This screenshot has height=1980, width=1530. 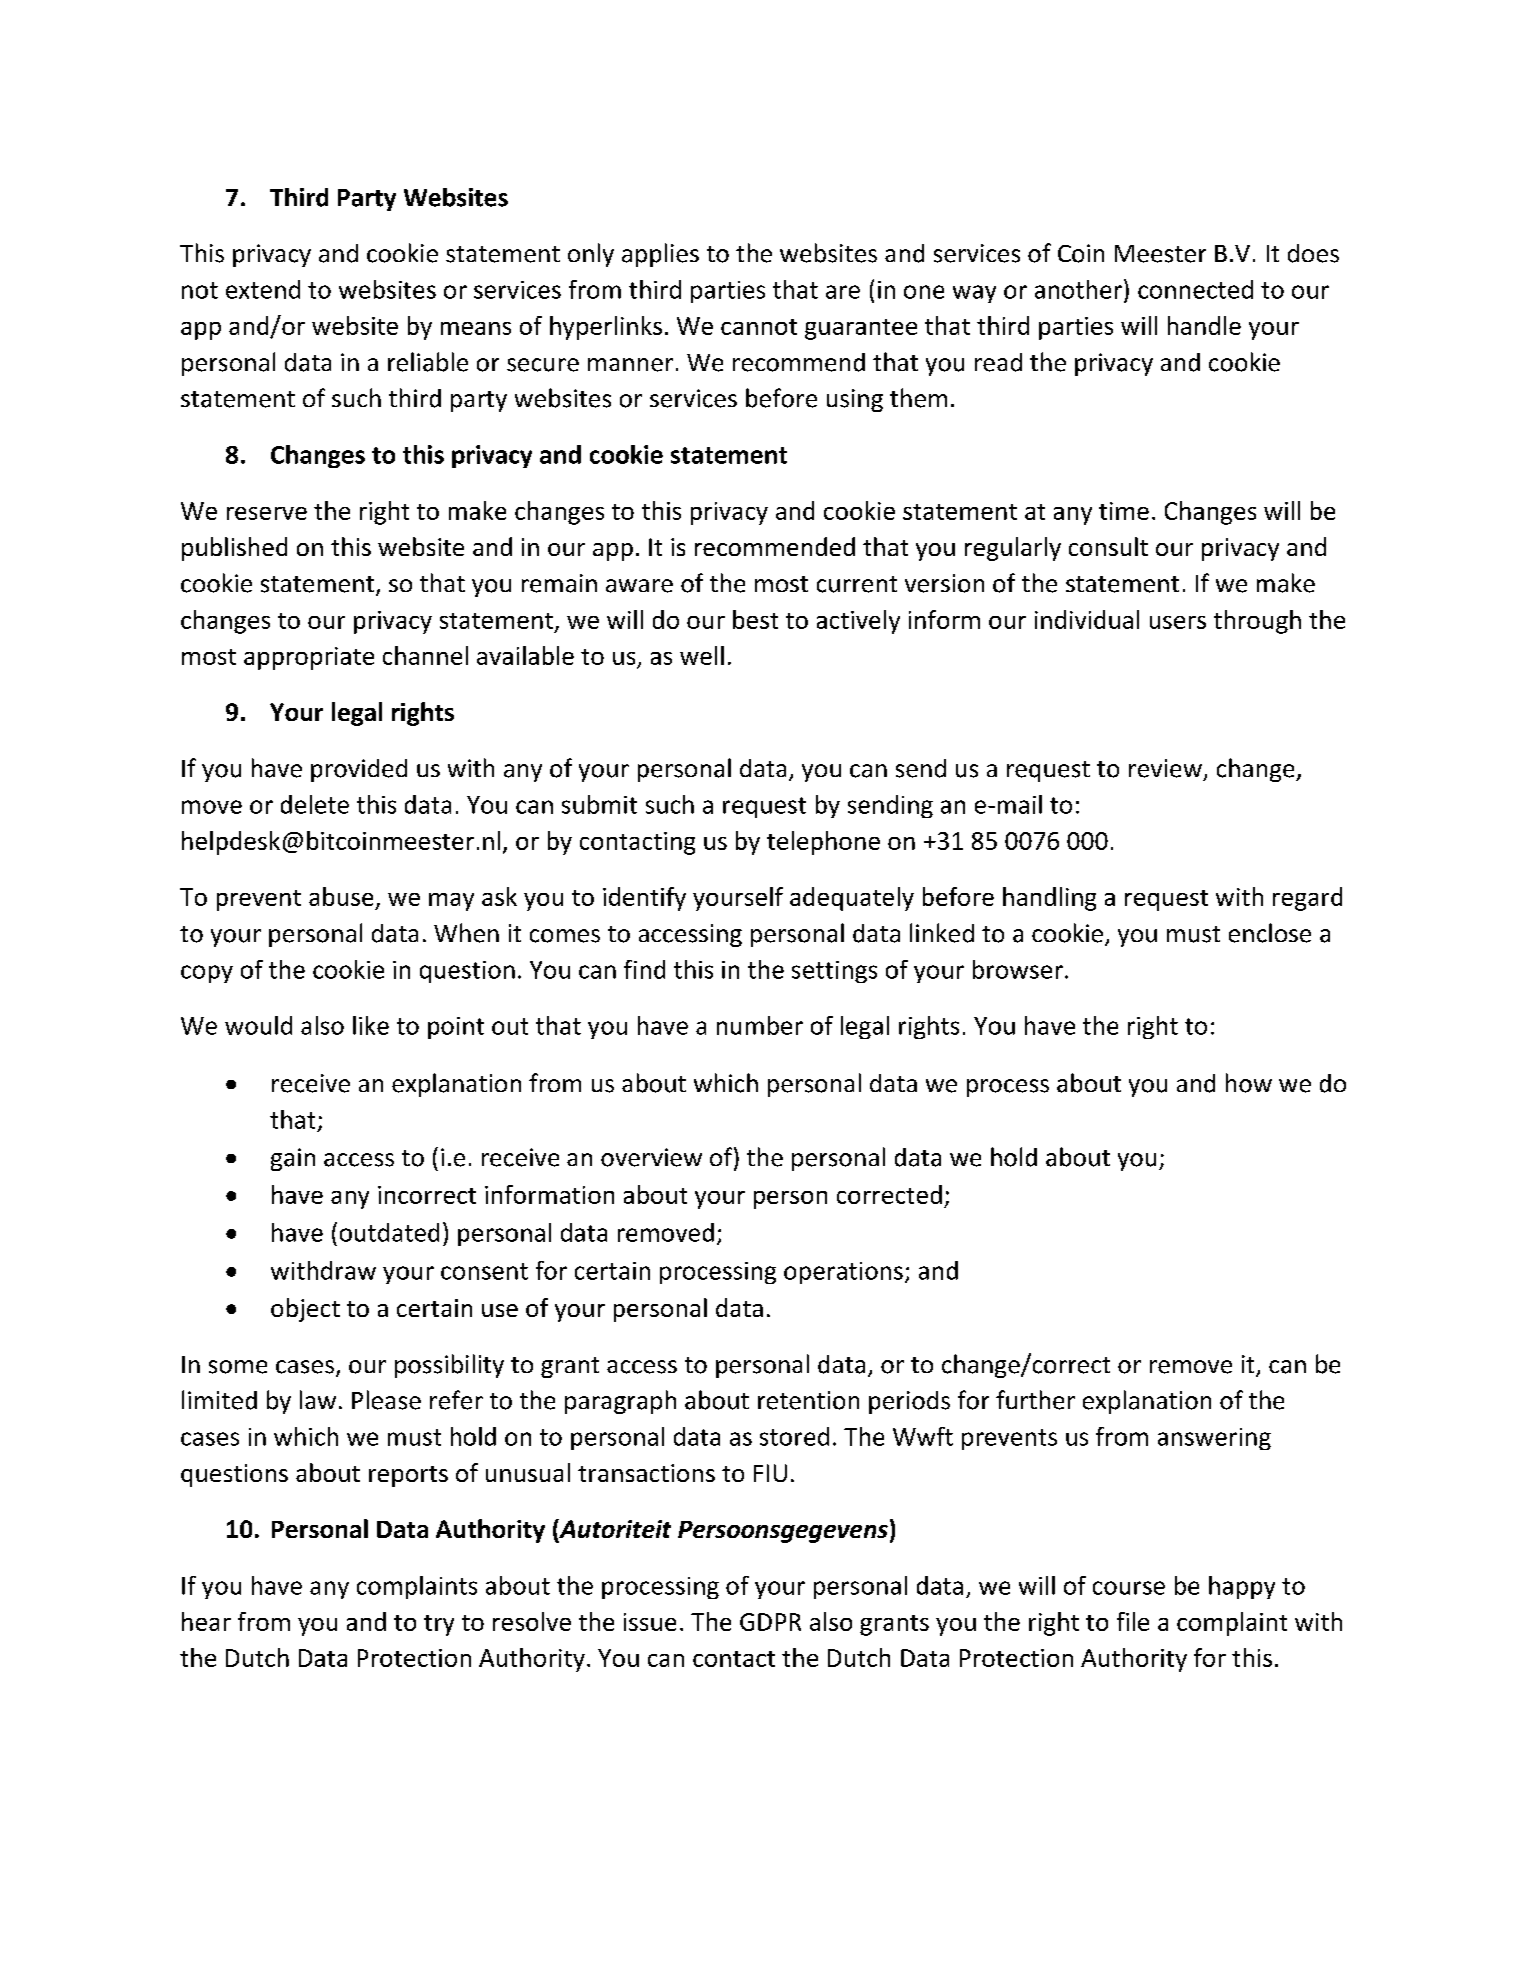 I want to click on try, so click(x=439, y=1625).
